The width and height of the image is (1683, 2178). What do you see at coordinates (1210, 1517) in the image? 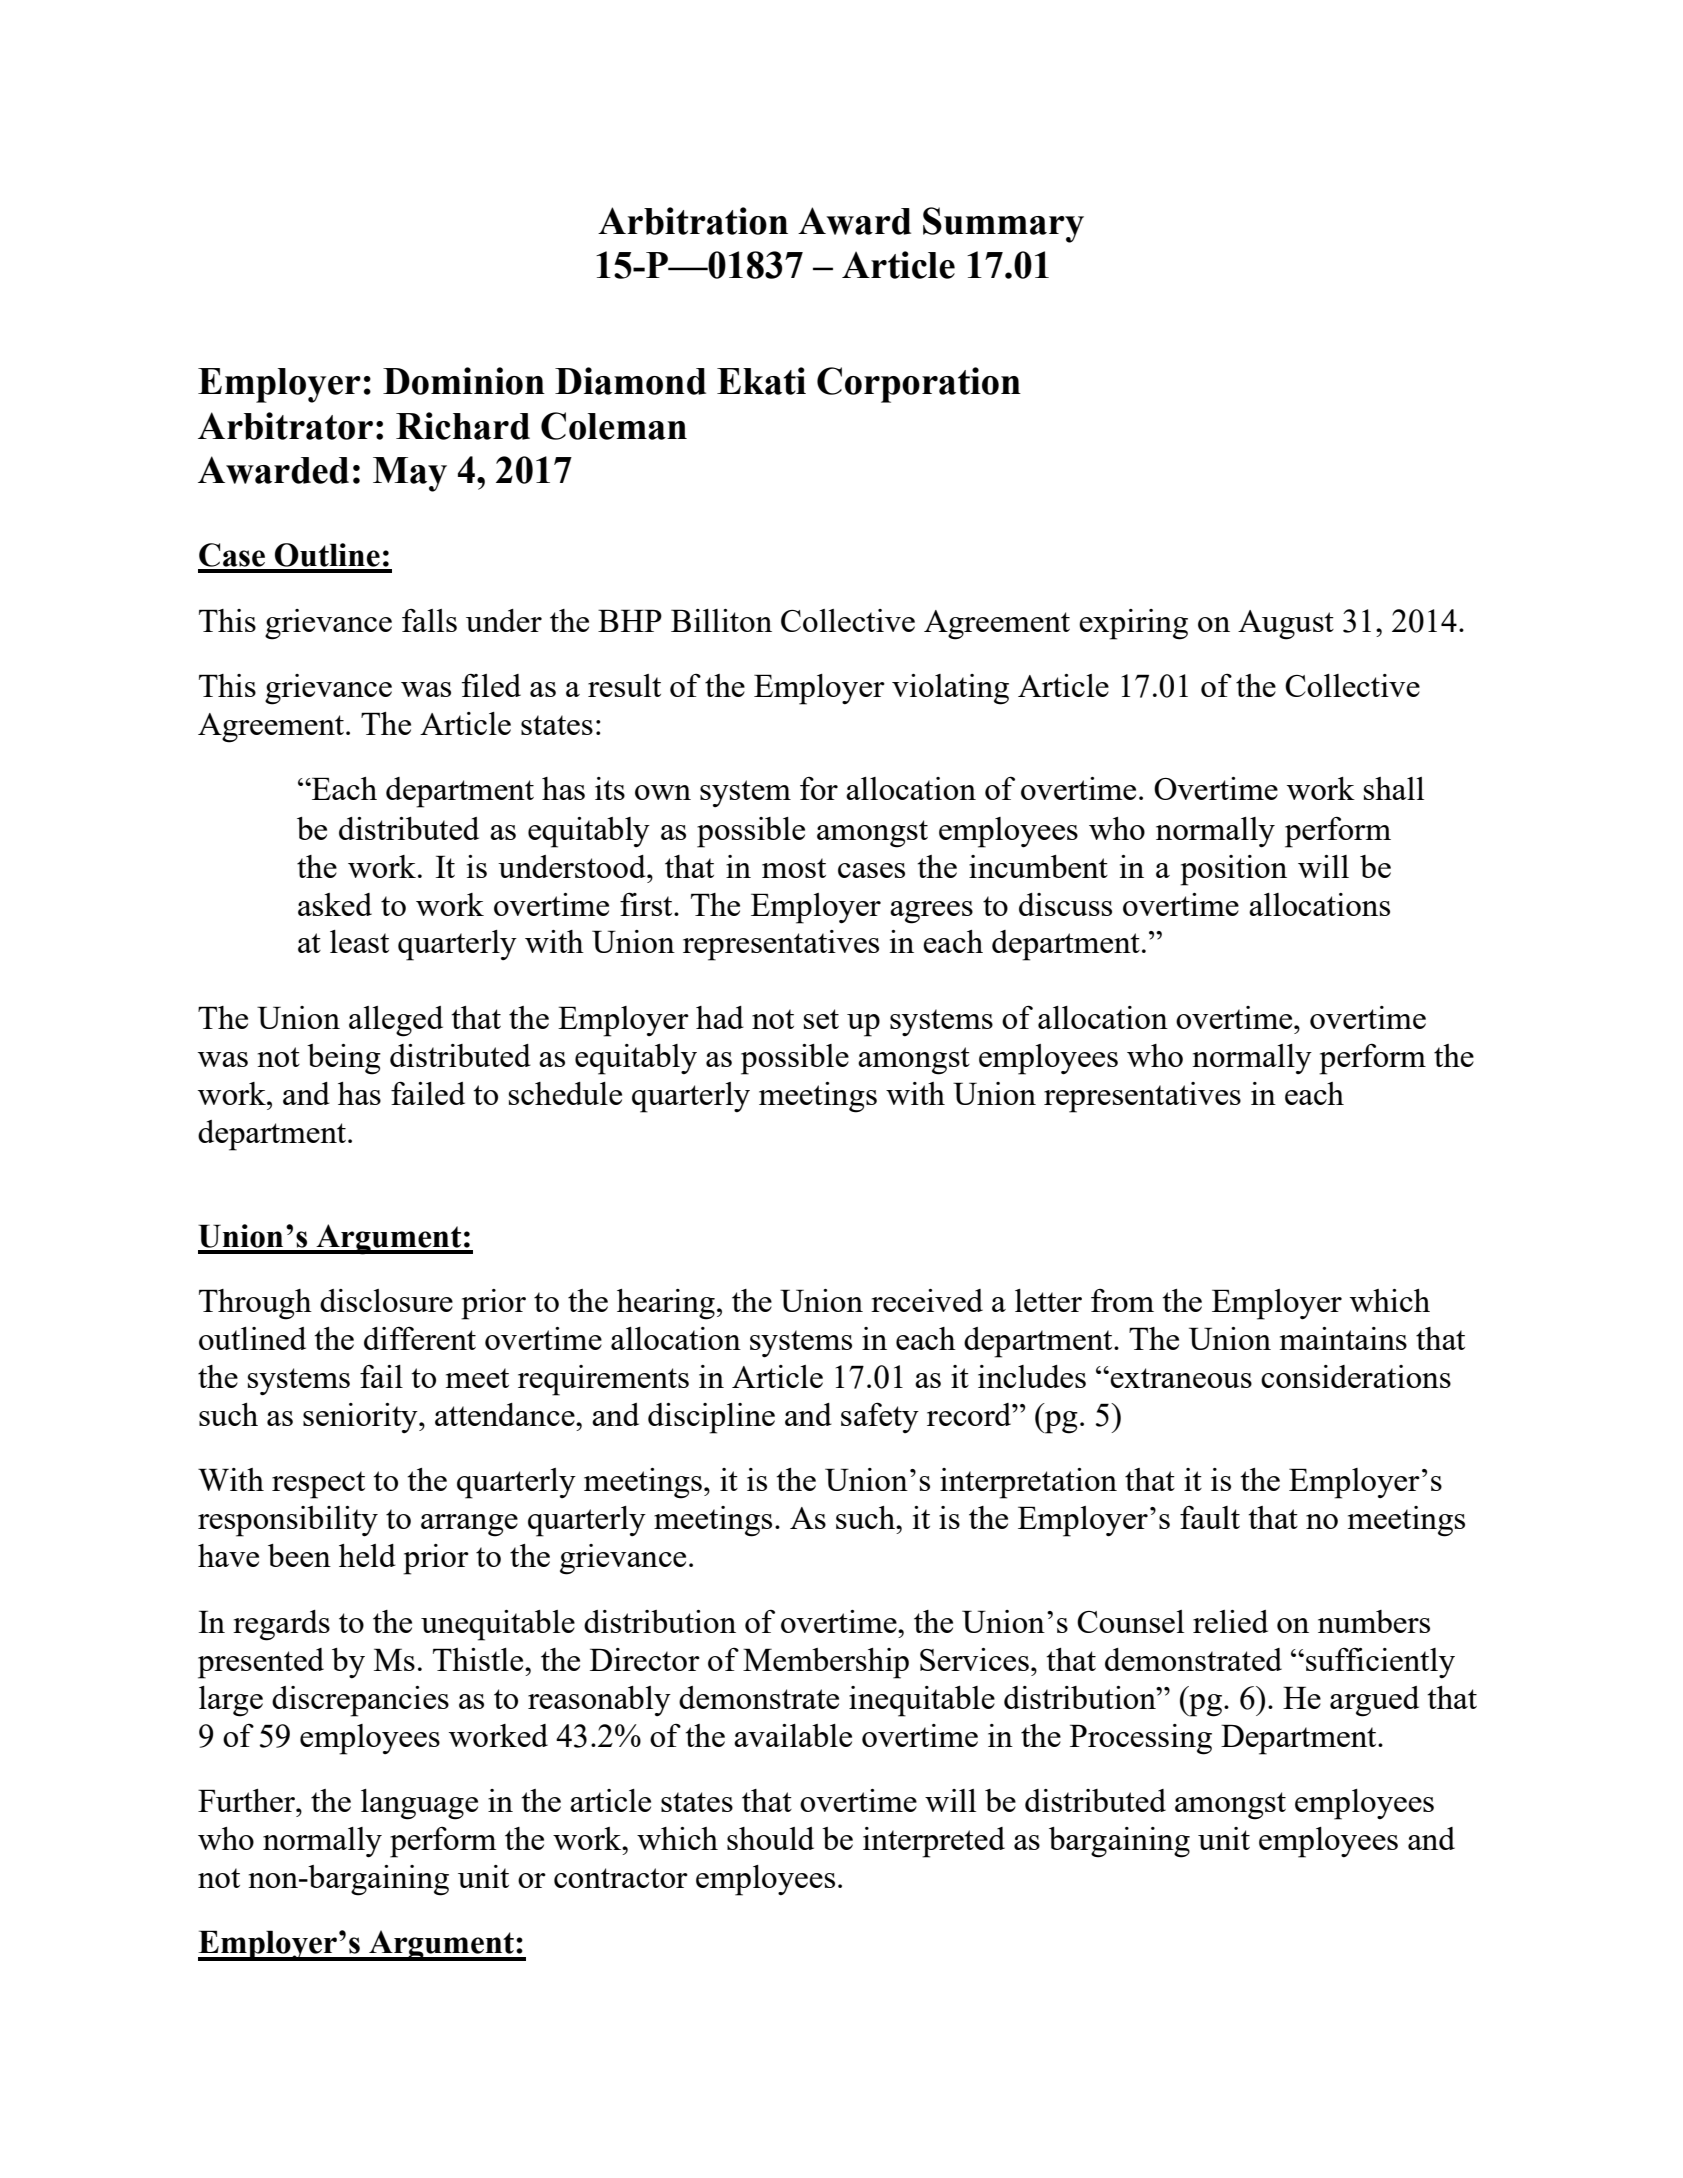
I see `fault` at bounding box center [1210, 1517].
